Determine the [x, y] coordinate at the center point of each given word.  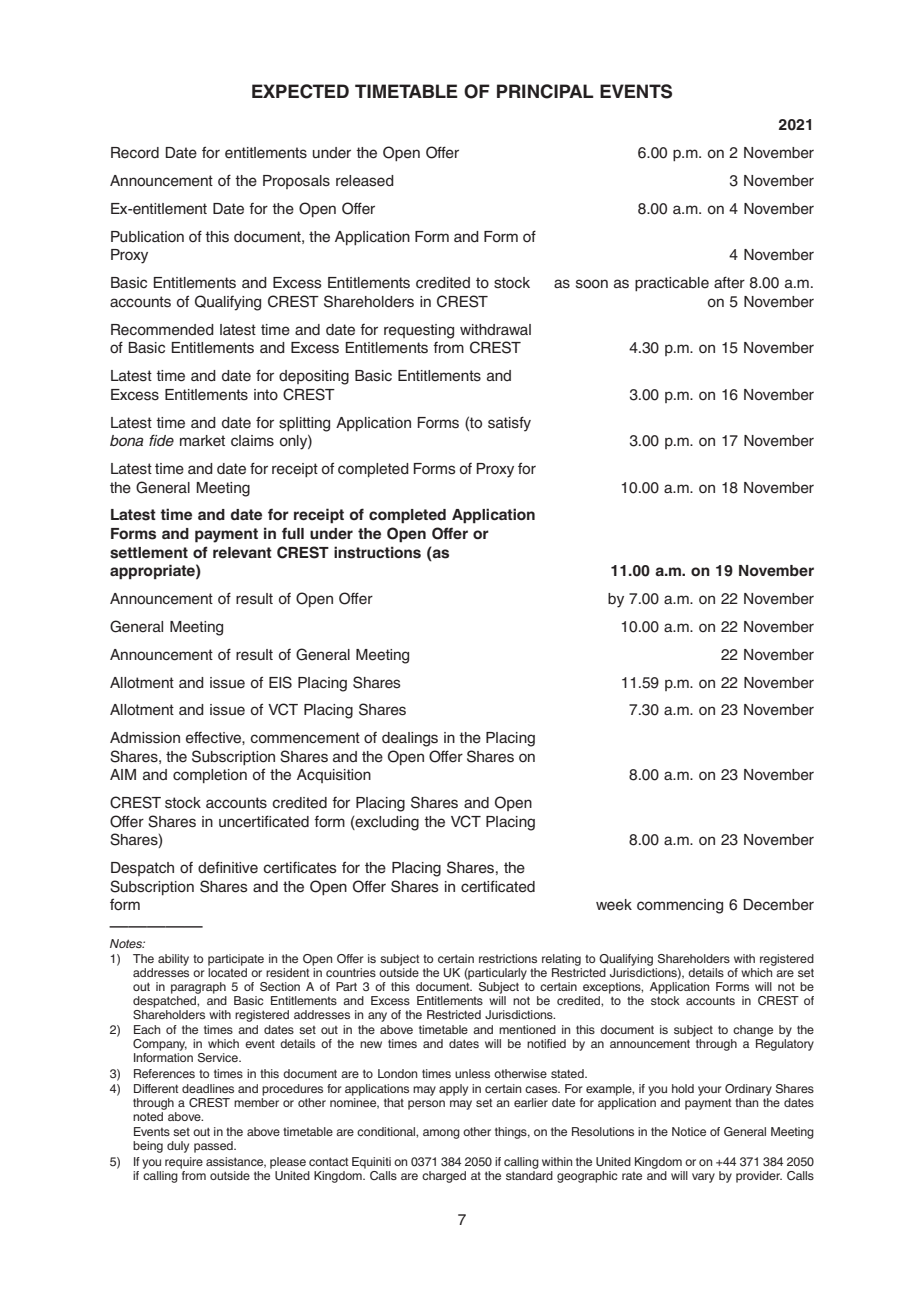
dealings [410, 739]
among [441, 1134]
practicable [672, 284]
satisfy [509, 424]
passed [214, 1147]
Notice [689, 1131]
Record [135, 153]
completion [210, 776]
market [202, 441]
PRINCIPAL [545, 91]
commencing [680, 906]
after [729, 282]
